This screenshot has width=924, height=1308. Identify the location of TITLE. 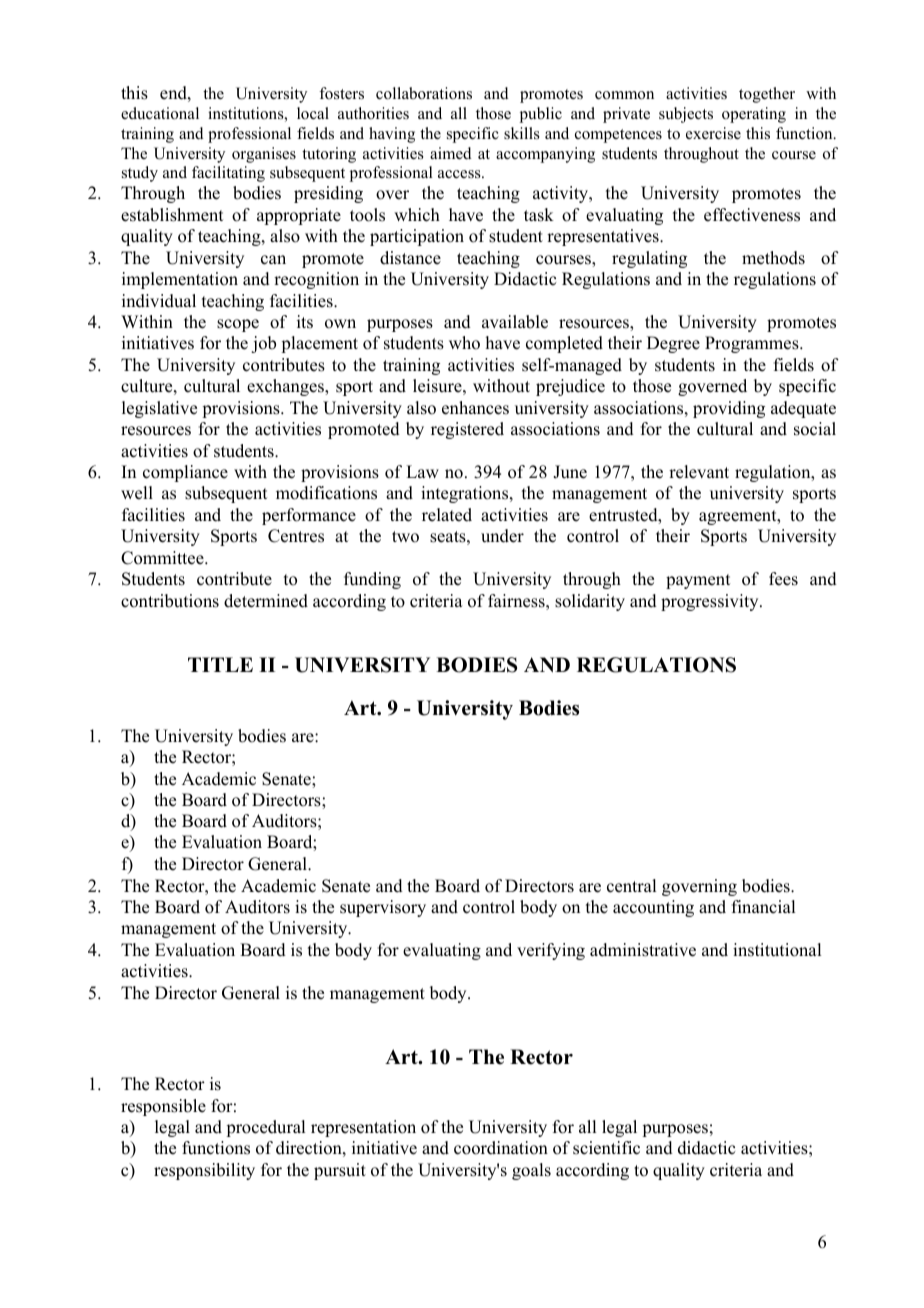
(220, 664).
